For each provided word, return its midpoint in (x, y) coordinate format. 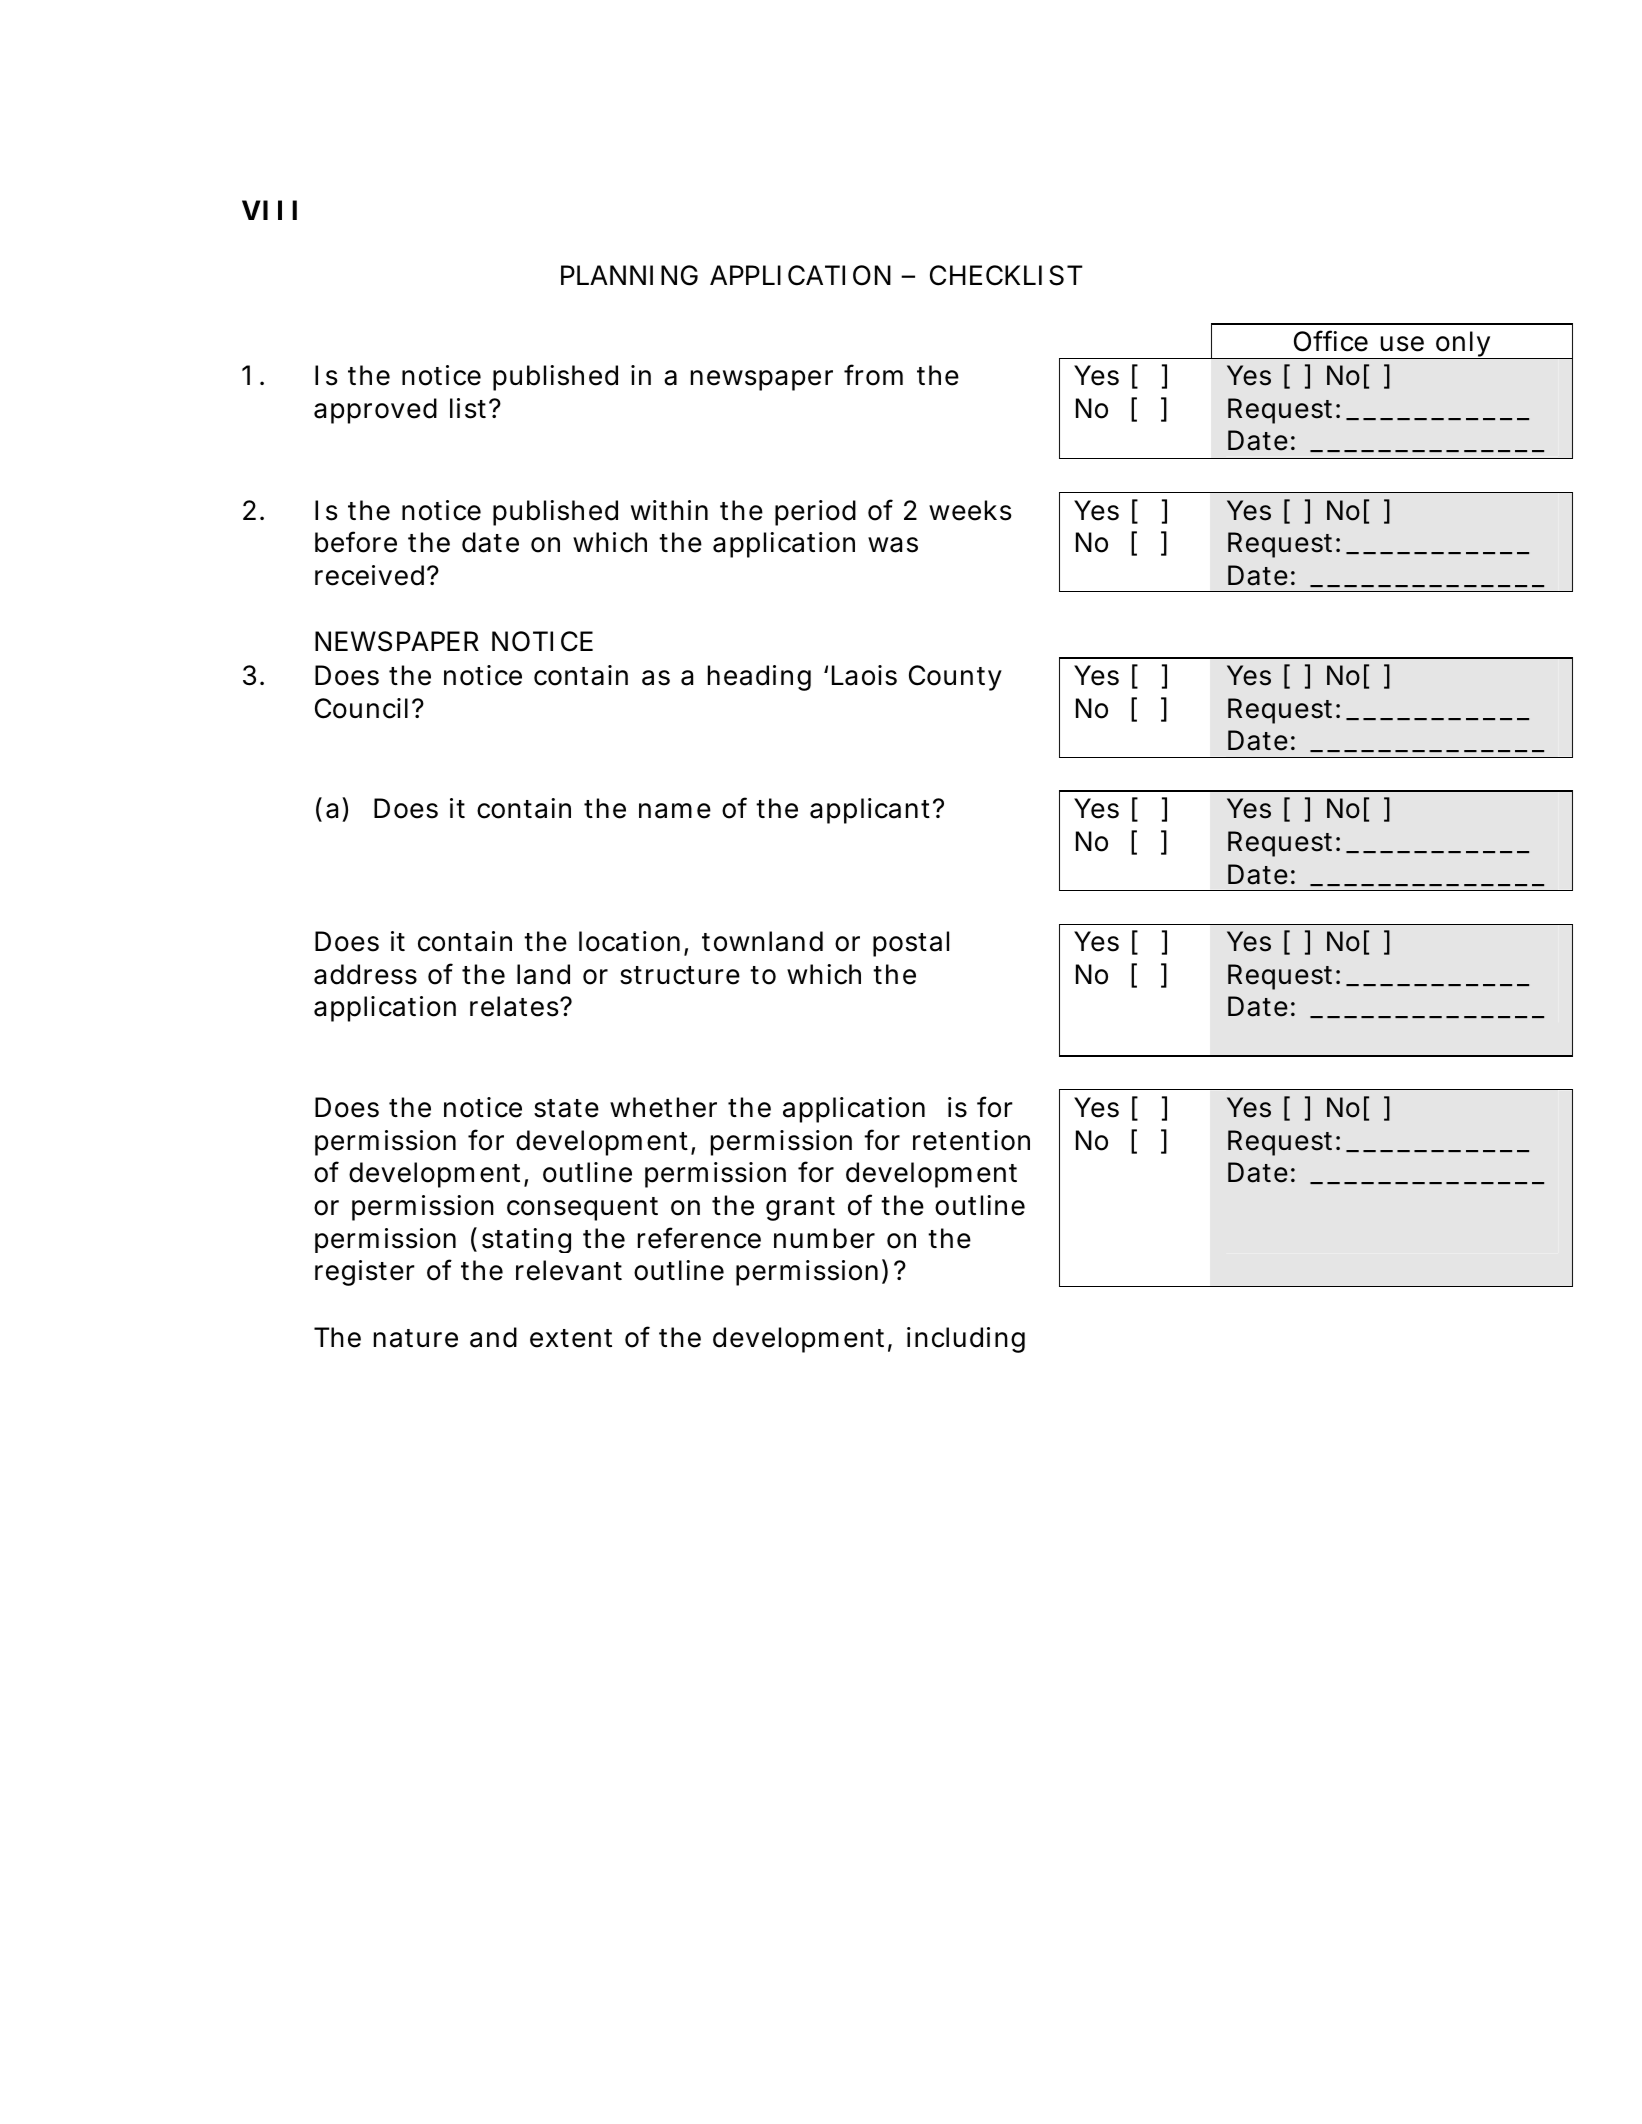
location (629, 941)
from (873, 375)
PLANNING (629, 275)
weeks (970, 510)
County (955, 678)
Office (1331, 341)
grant (800, 1209)
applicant (873, 811)
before (356, 542)
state (566, 1108)
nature (416, 1338)
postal (911, 944)
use (1402, 344)
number (824, 1238)
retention (971, 1140)
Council (361, 708)
